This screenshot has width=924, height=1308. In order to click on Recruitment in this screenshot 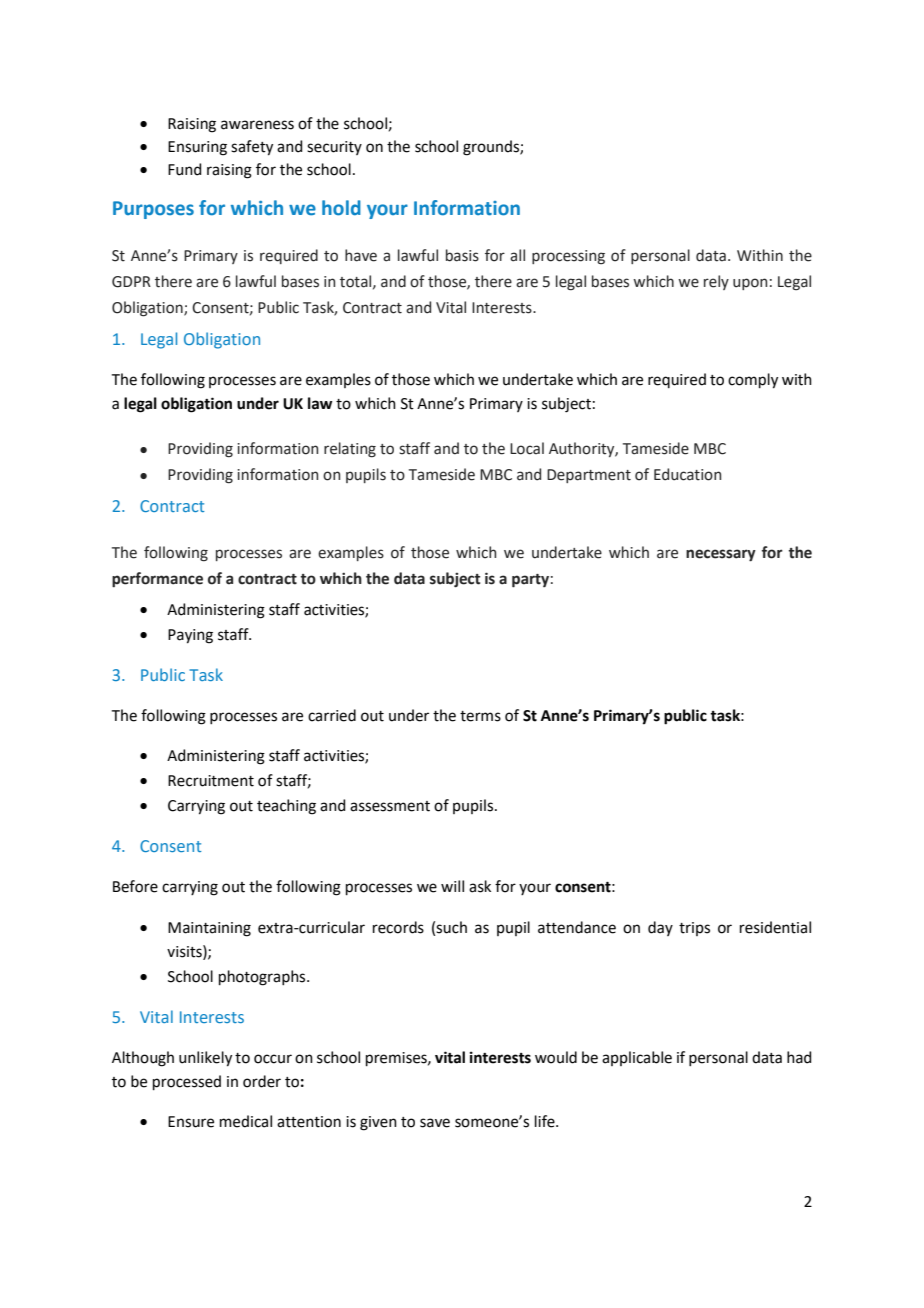, I will do `click(211, 781)`.
